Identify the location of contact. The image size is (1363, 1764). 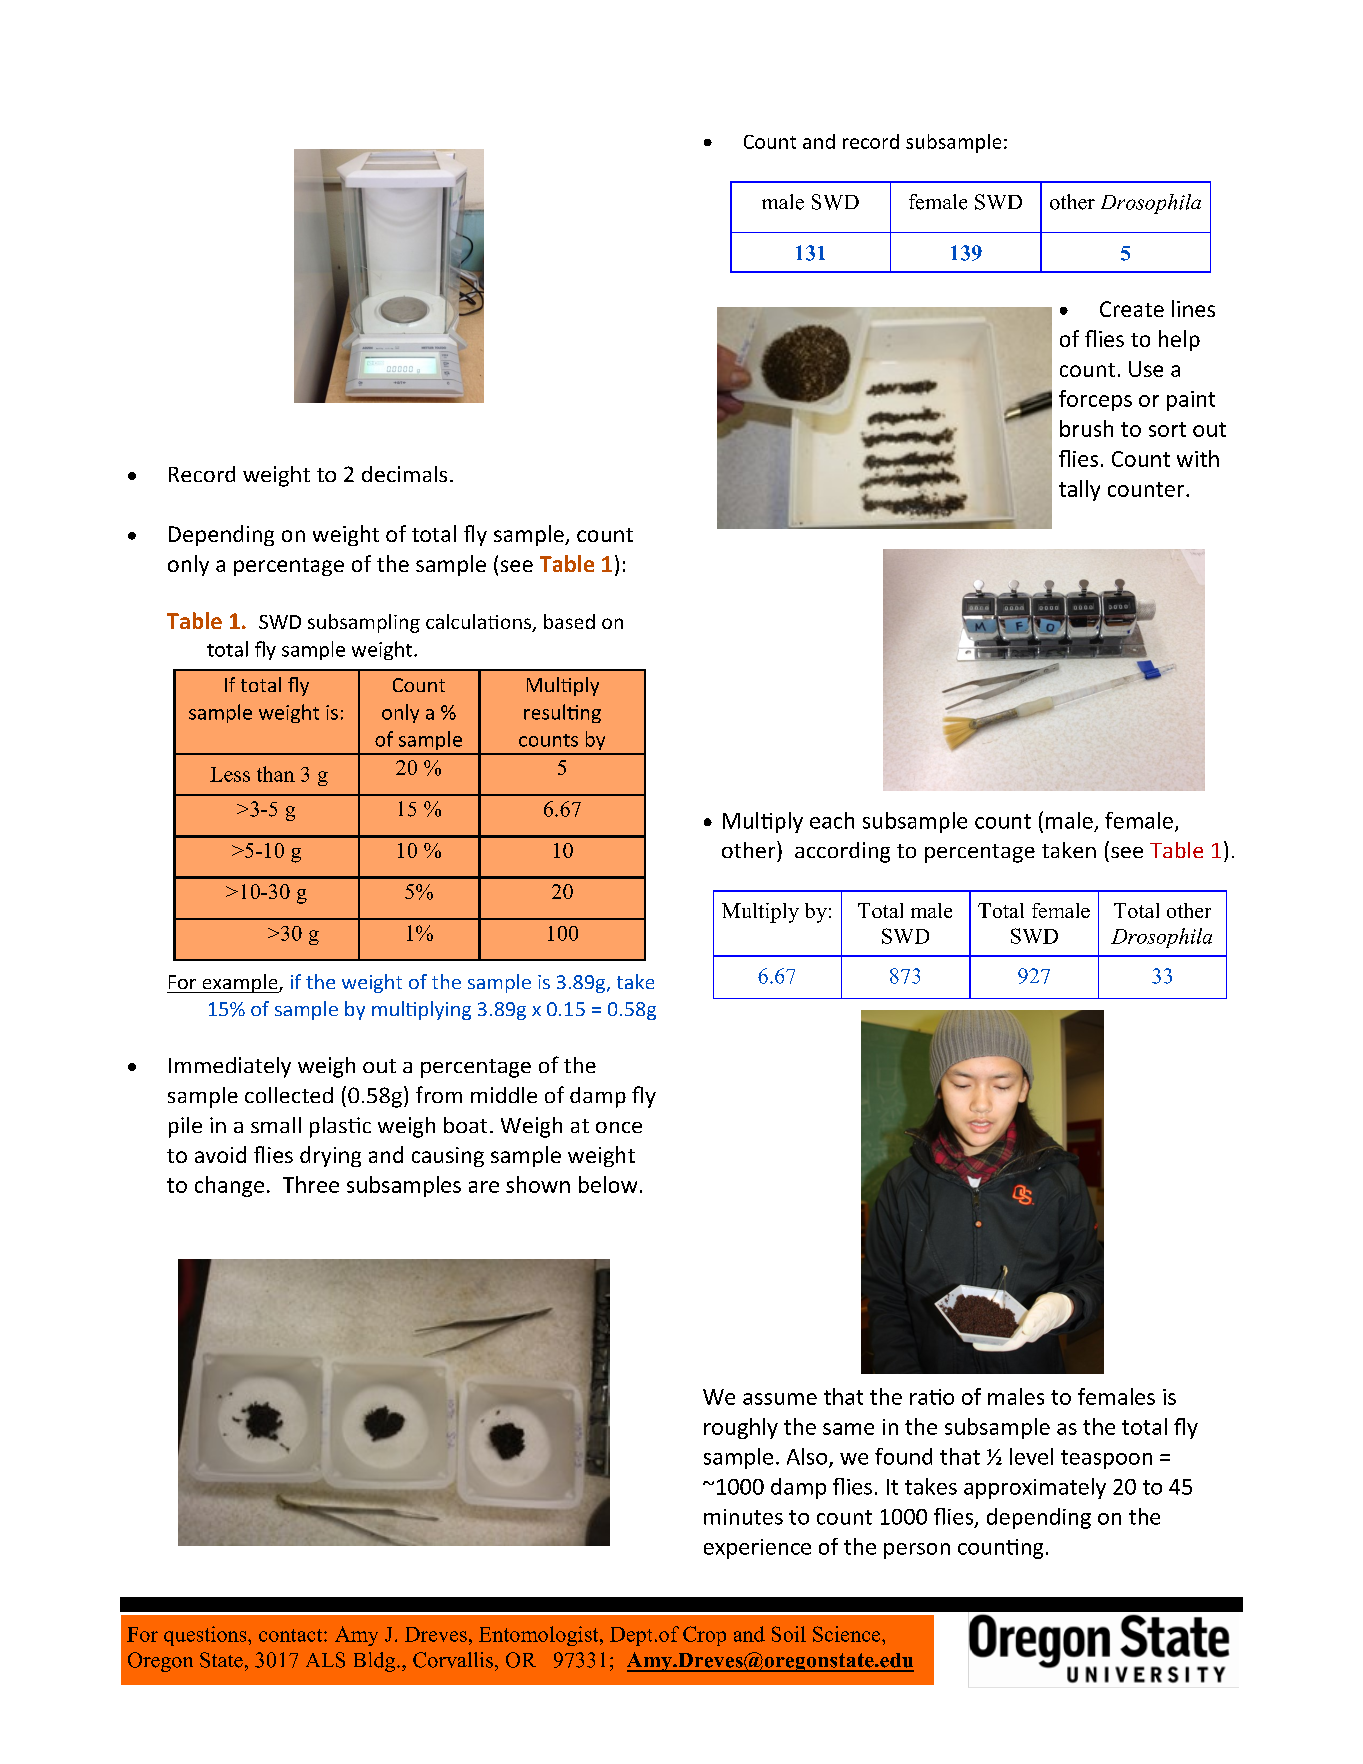
(292, 1635).
